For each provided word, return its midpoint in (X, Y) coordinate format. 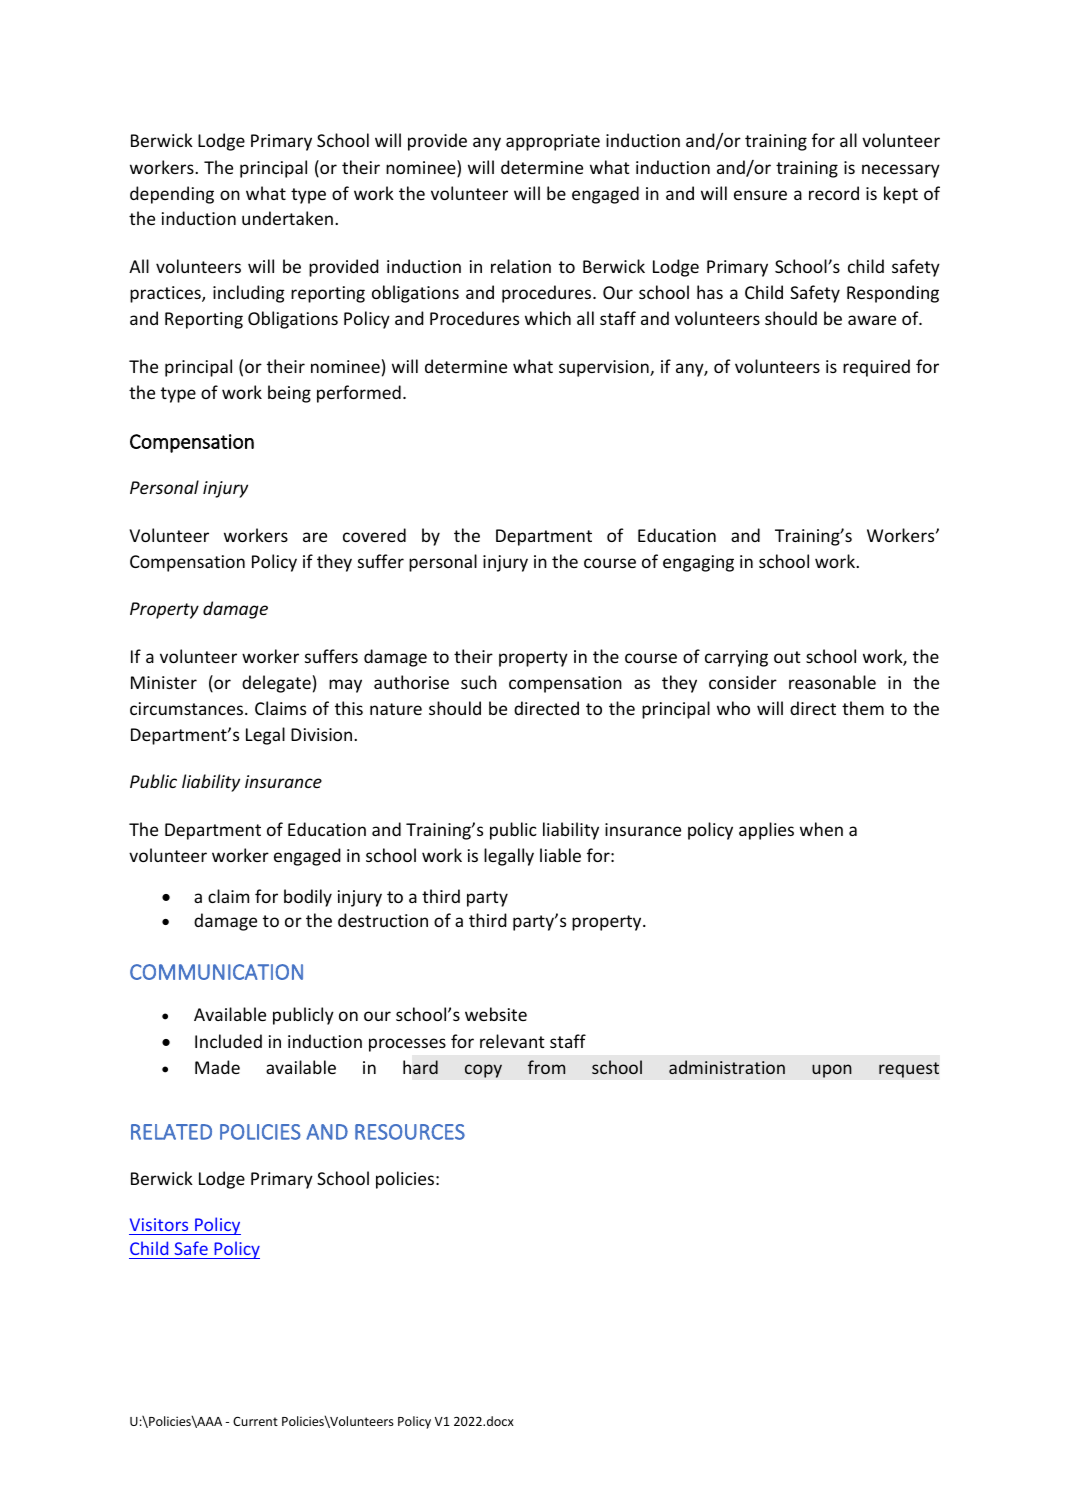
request (909, 1070)
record (834, 193)
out (787, 657)
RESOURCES (410, 1132)
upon (832, 1071)
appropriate (553, 142)
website (496, 1014)
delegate (276, 684)
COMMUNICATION (216, 972)
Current (255, 1421)
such (479, 682)
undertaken (287, 218)
